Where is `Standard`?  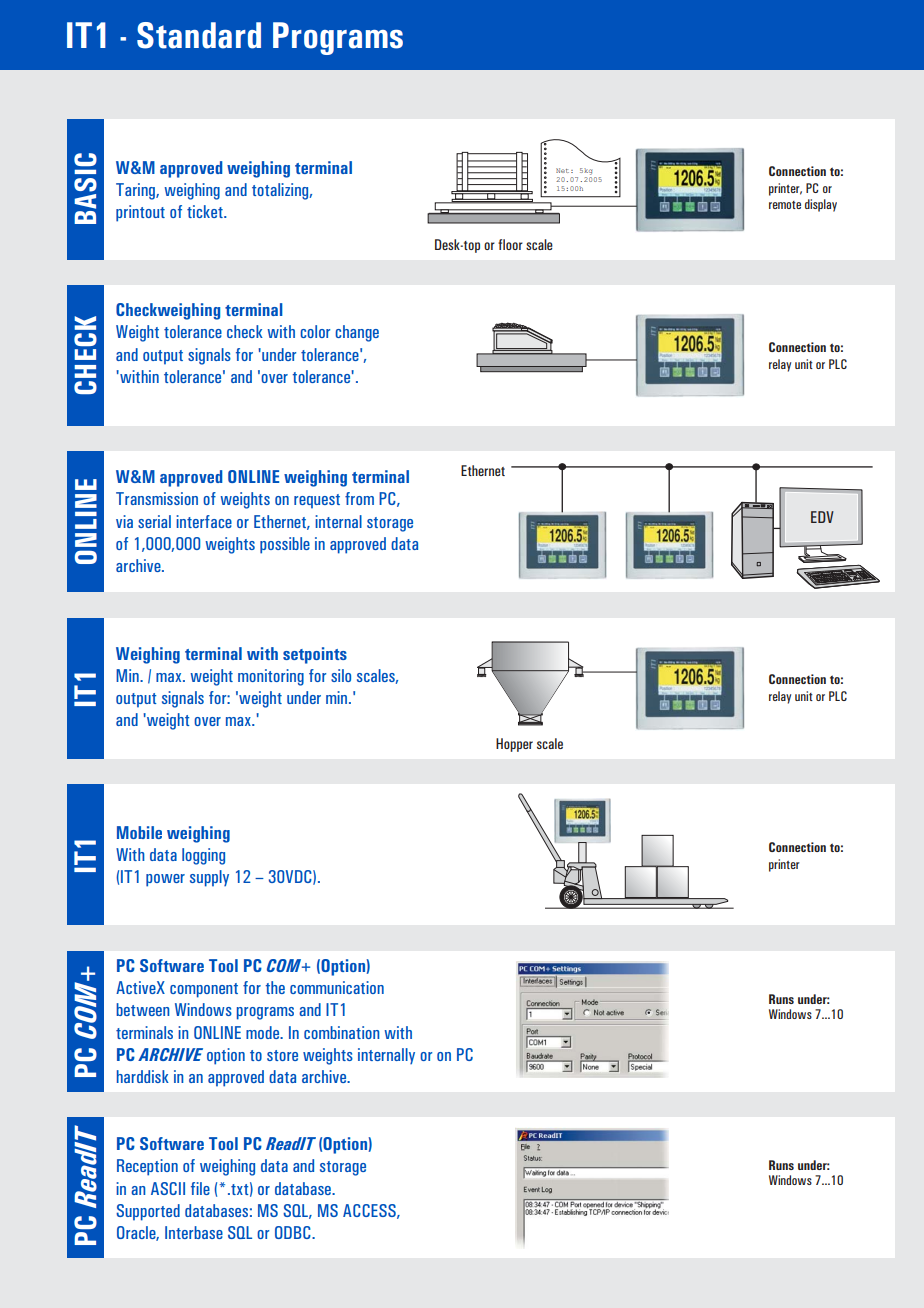 Standard is located at coordinates (199, 35).
